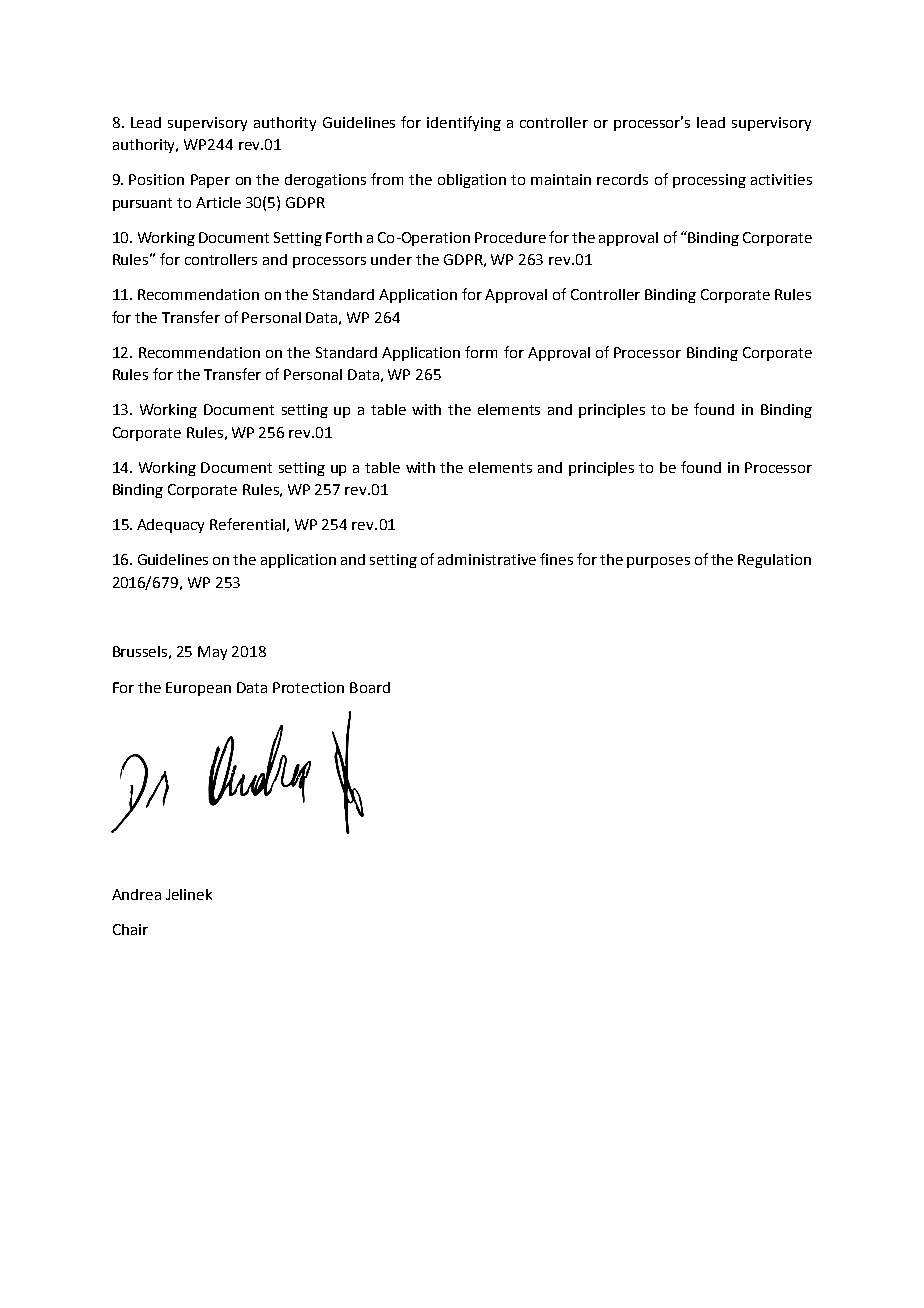 Image resolution: width=924 pixels, height=1308 pixels. I want to click on processing, so click(709, 181).
